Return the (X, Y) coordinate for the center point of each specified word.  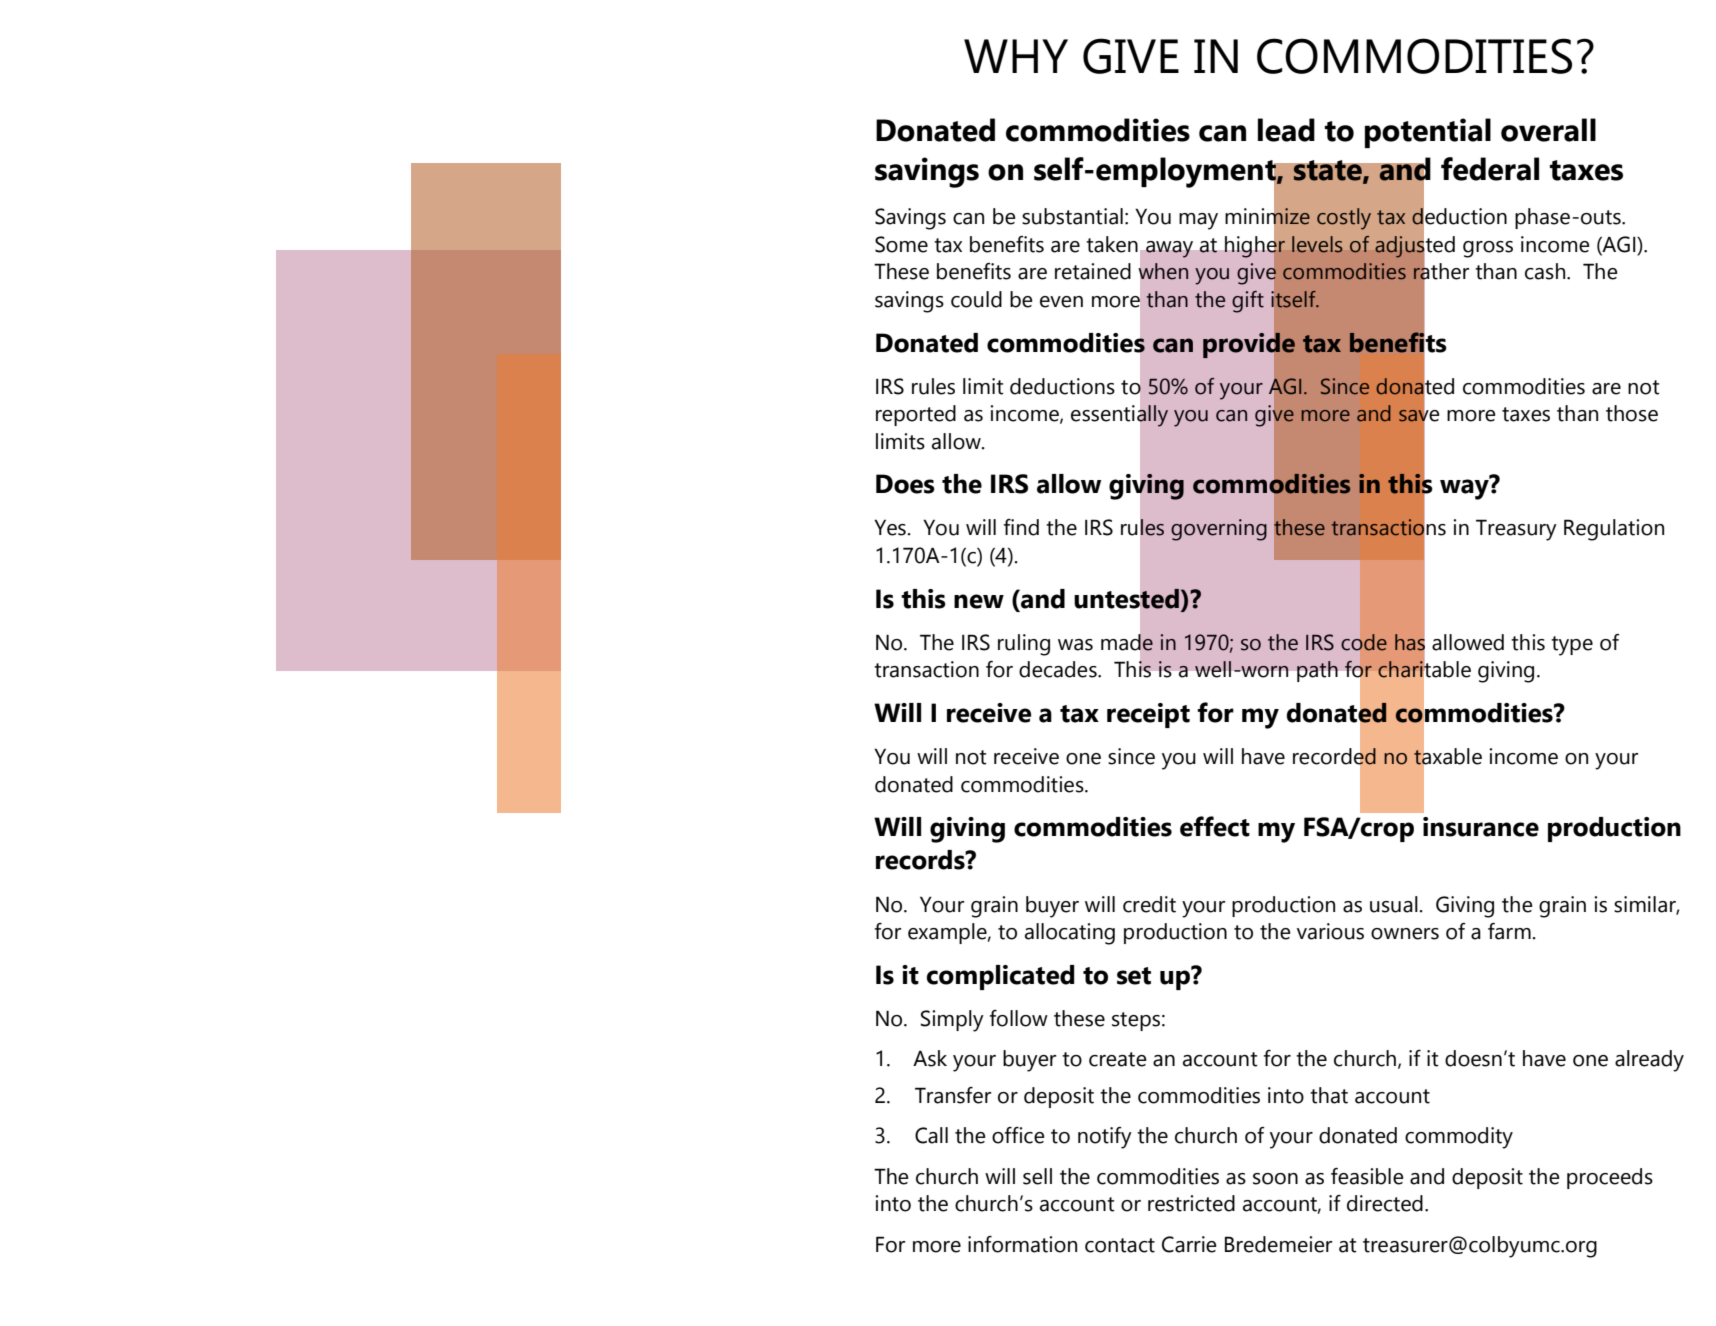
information (1022, 1244)
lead (1286, 130)
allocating (1070, 934)
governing (1219, 530)
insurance (1481, 827)
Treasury (1516, 530)
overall (1548, 130)
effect (1215, 826)
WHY (1016, 56)
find (1021, 527)
